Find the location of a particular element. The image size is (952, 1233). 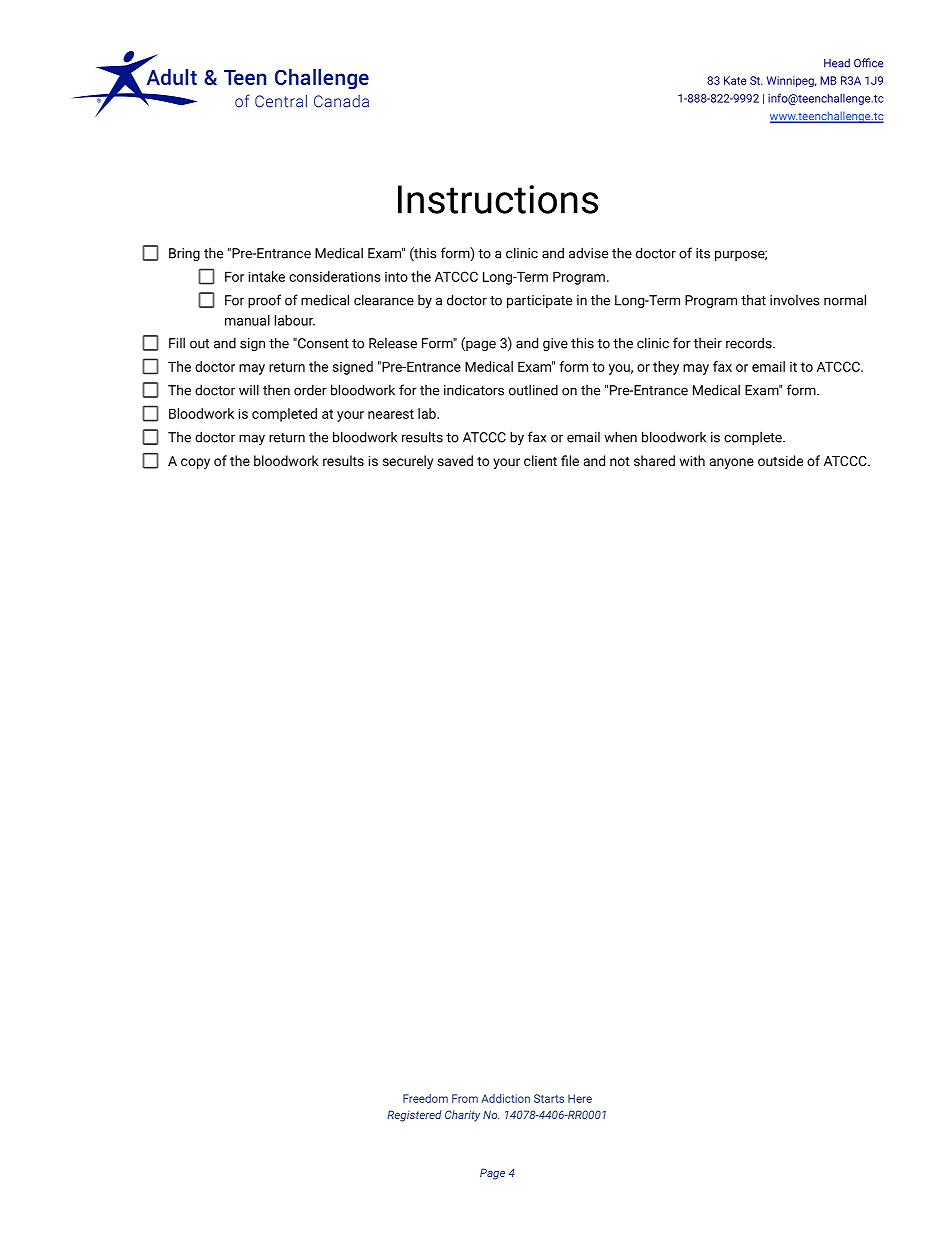

Addiction is located at coordinates (505, 1098).
